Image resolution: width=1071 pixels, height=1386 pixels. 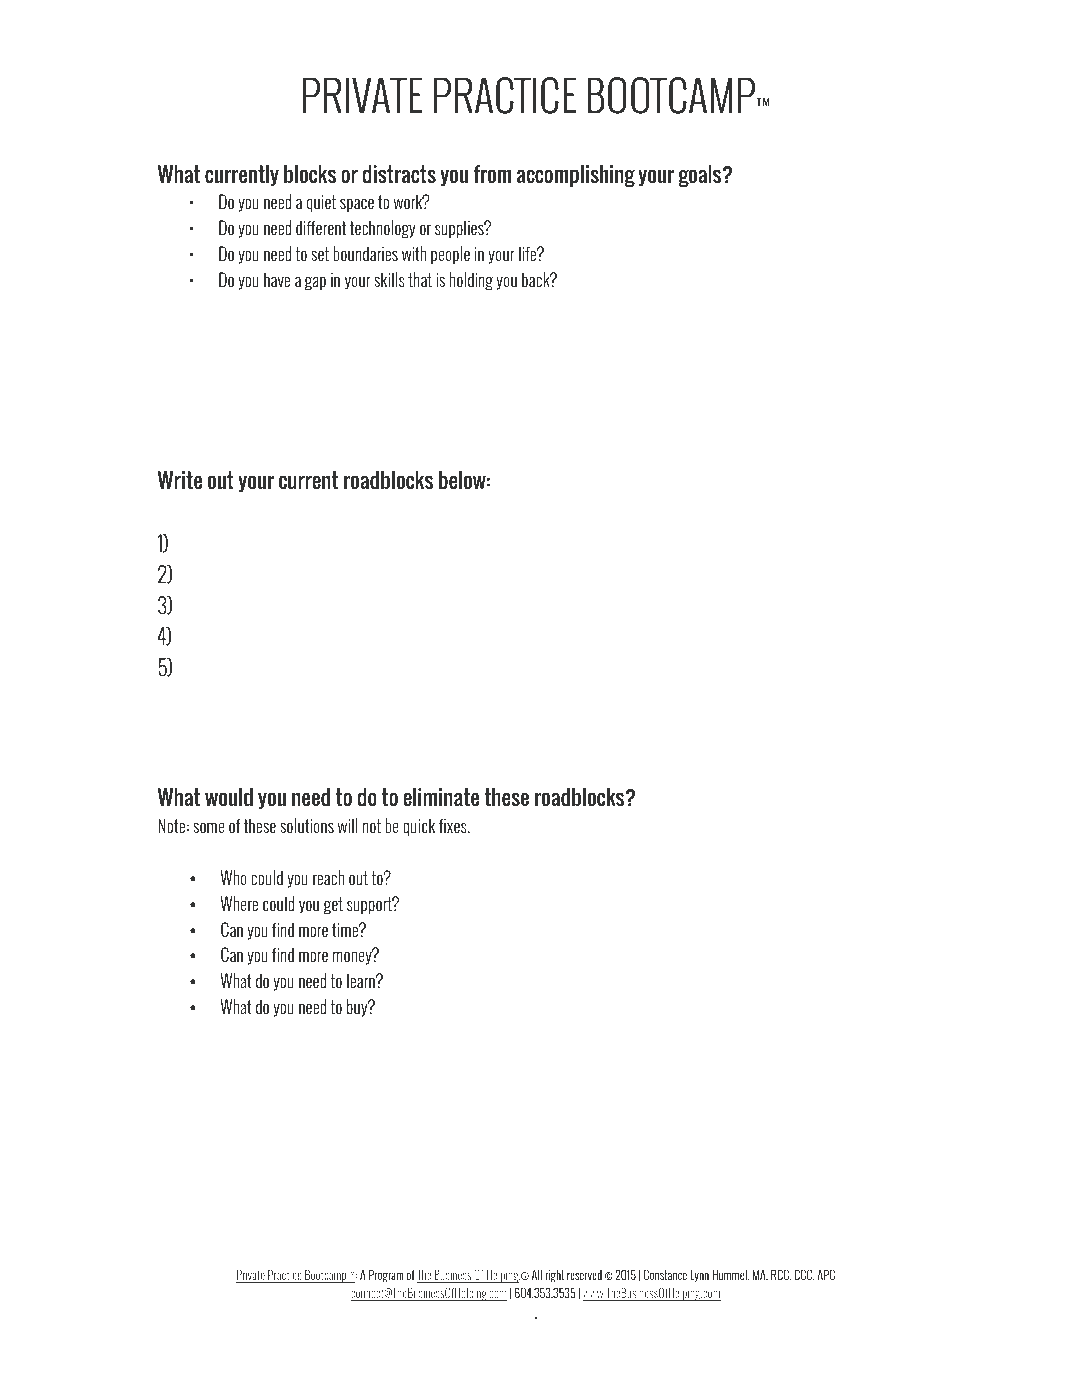 I want to click on from, so click(x=492, y=174).
